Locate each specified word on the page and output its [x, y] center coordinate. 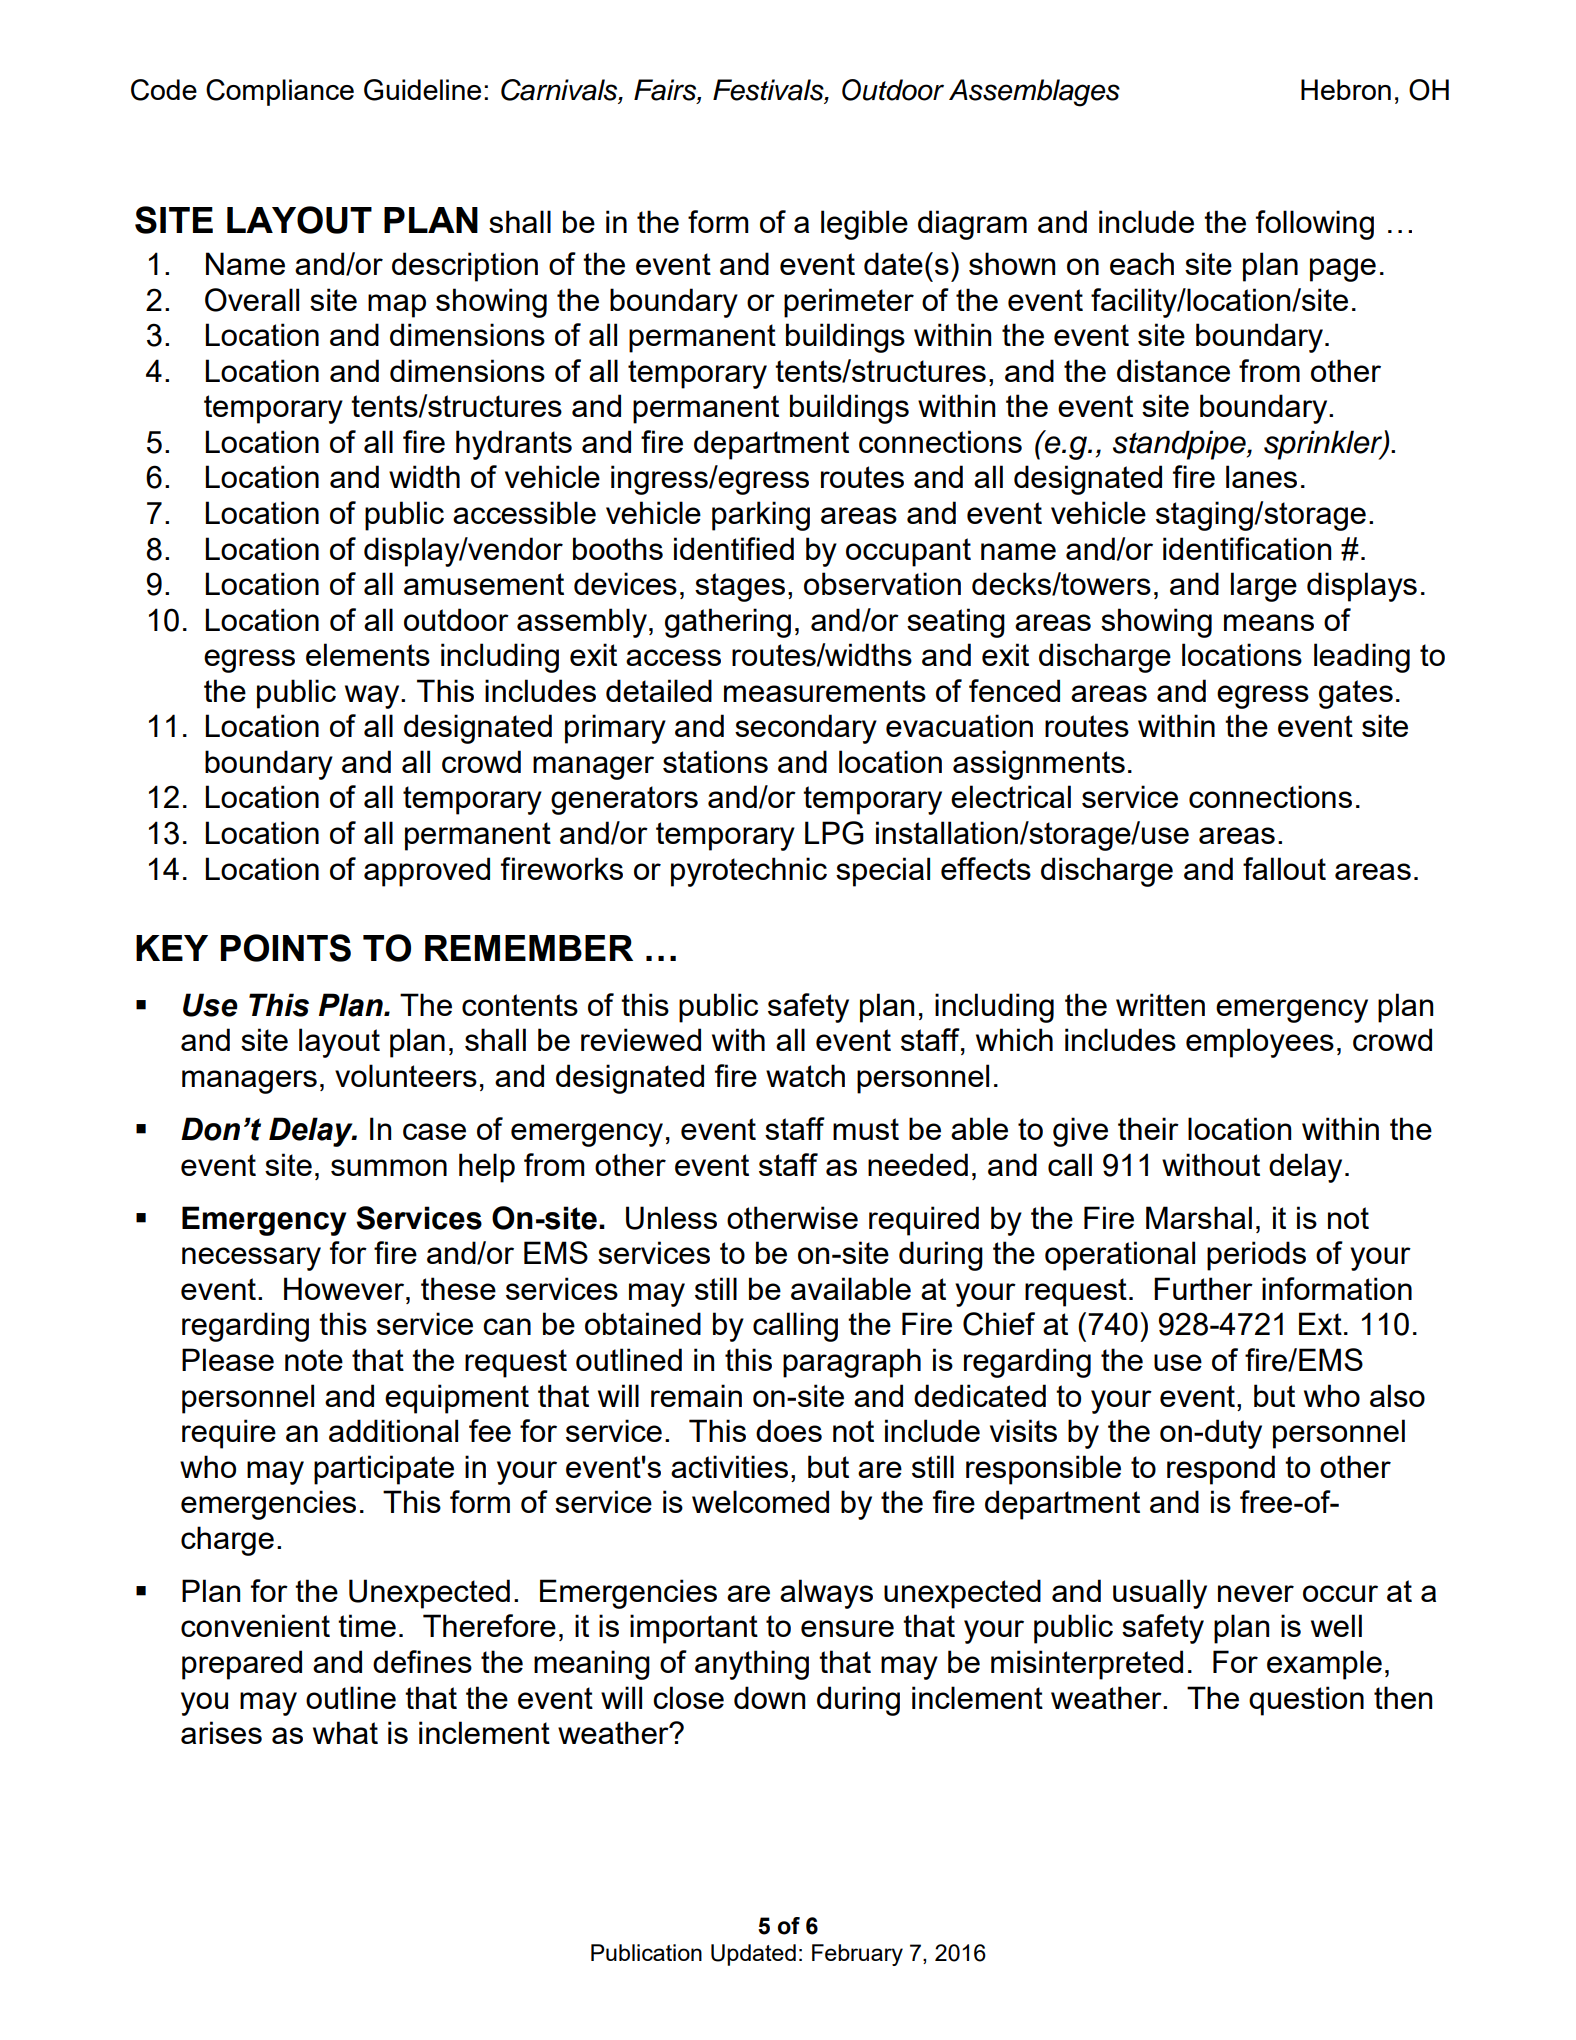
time [367, 1625]
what [345, 1732]
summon [389, 1167]
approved [427, 872]
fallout [1284, 868]
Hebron [1346, 89]
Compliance [280, 92]
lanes [1261, 476]
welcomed [760, 1501]
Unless [671, 1218]
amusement [484, 584]
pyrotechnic [749, 872]
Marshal [1199, 1217]
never [1256, 1593]
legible [864, 225]
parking [761, 516]
